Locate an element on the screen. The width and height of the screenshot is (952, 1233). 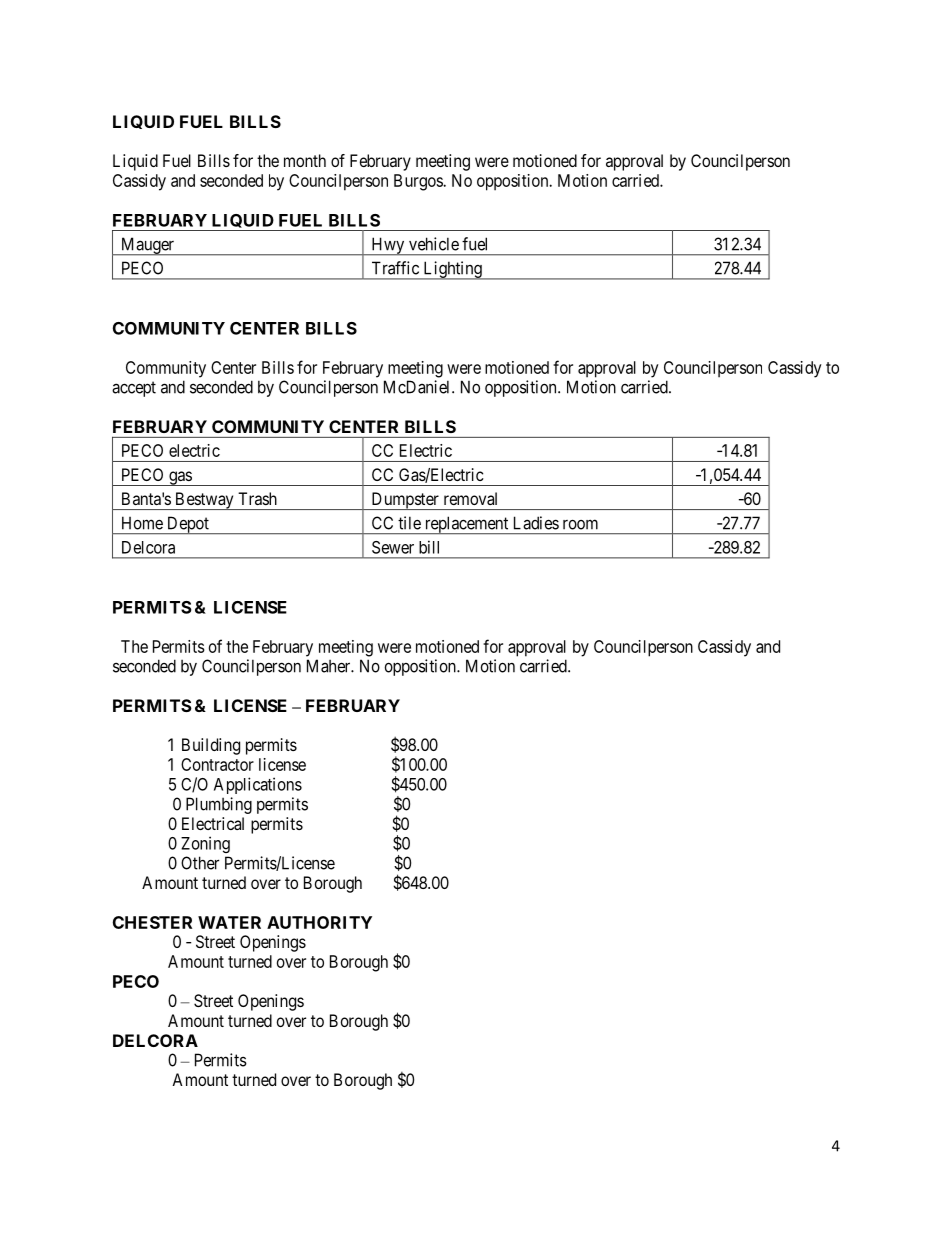
Ladies is located at coordinates (536, 523).
